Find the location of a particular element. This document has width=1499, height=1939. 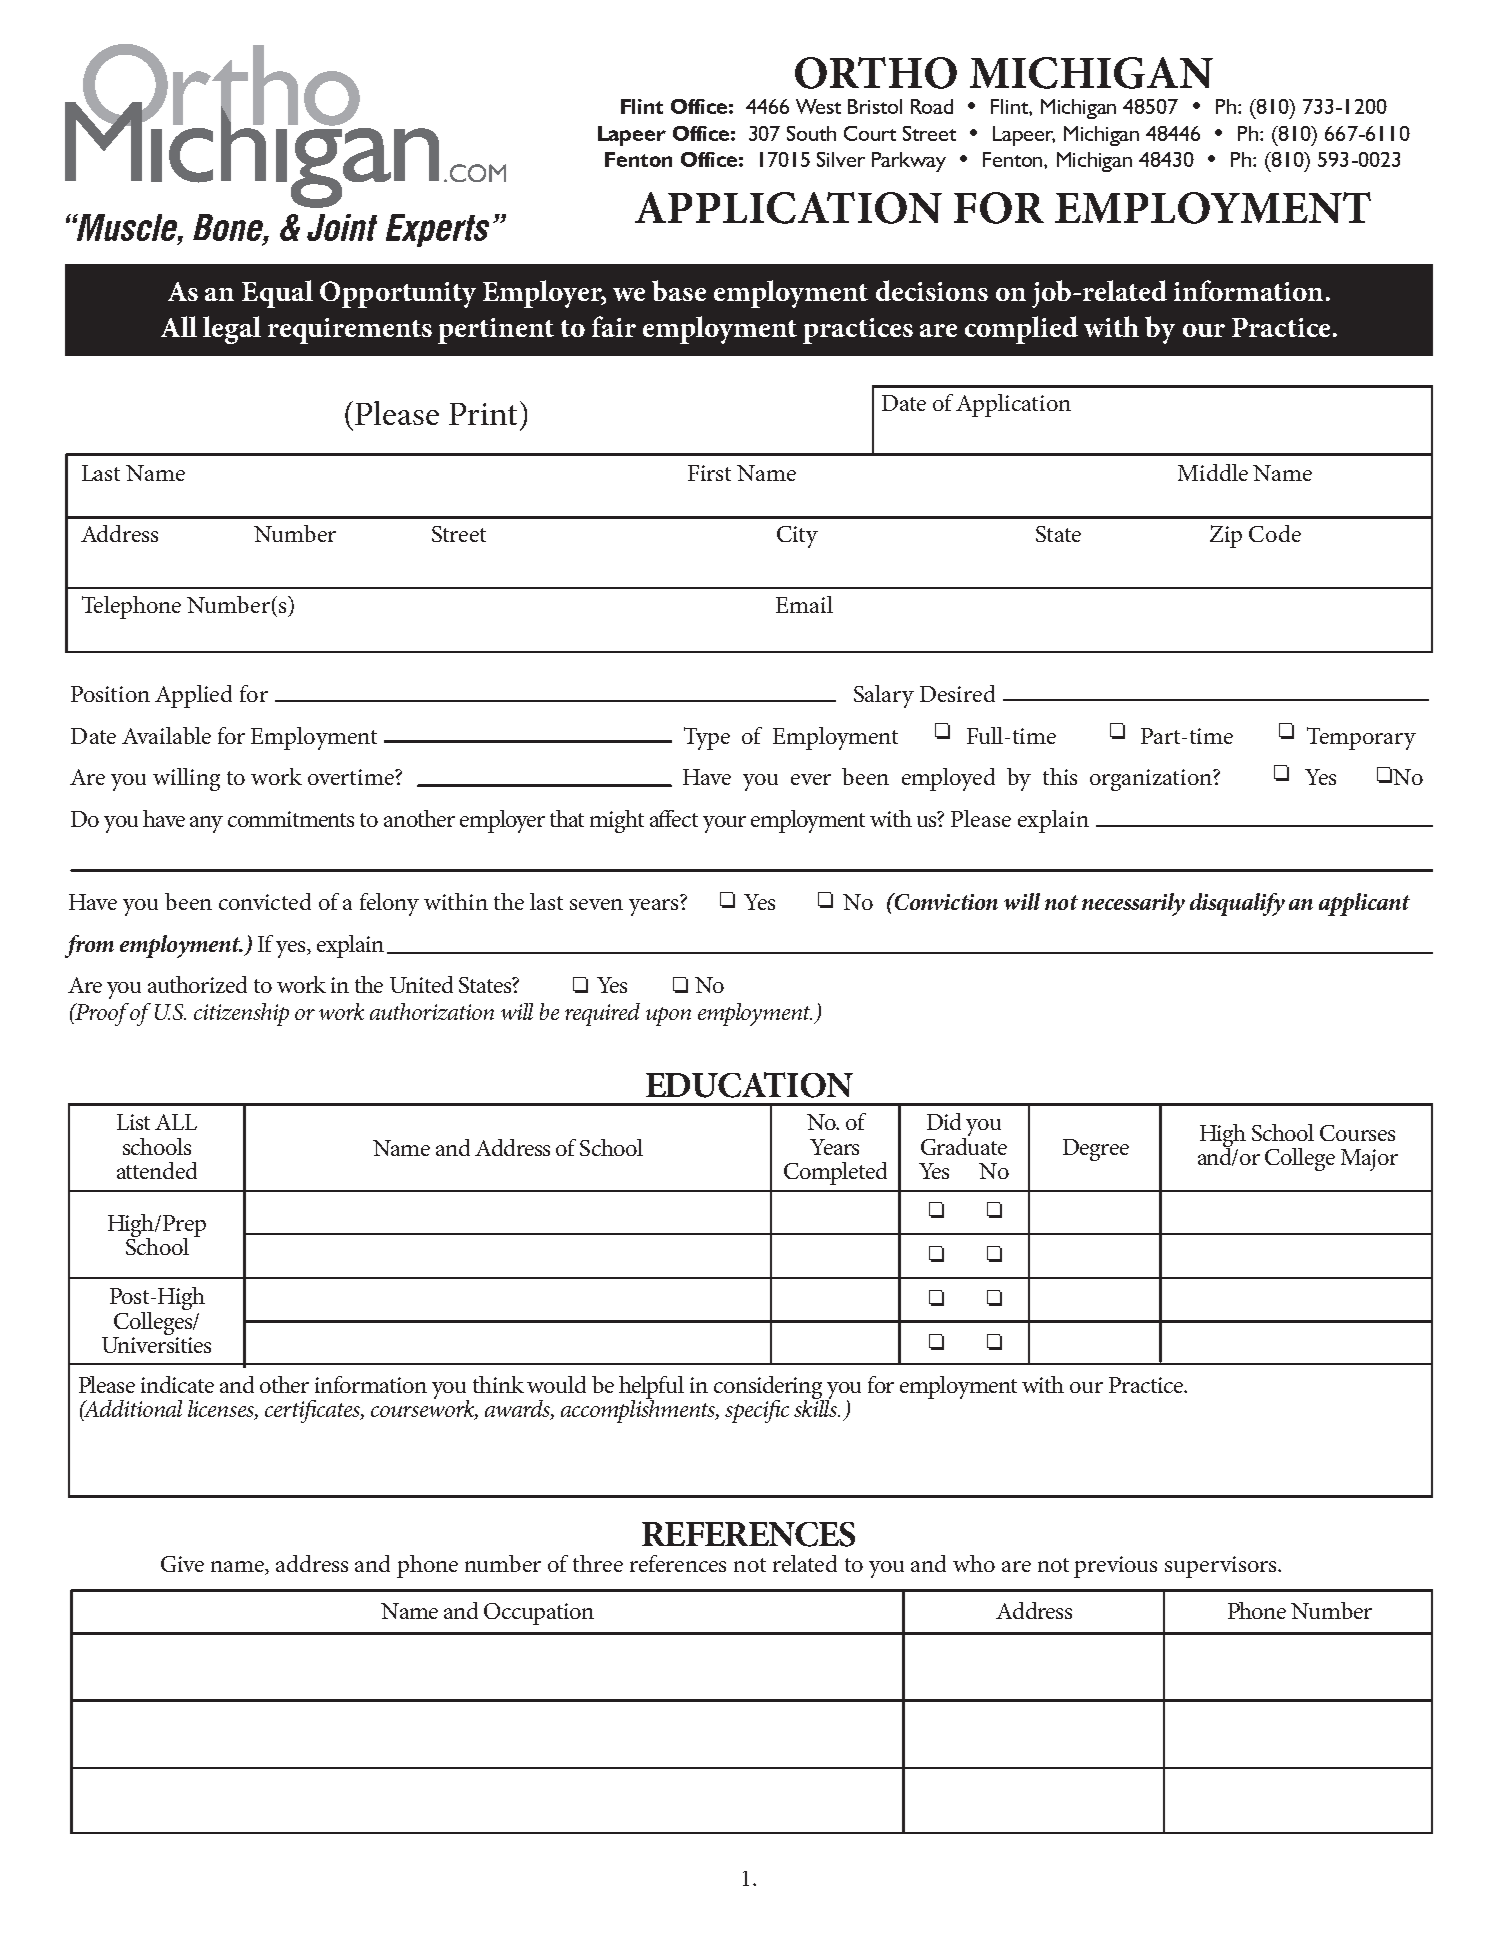

your is located at coordinates (724, 824).
